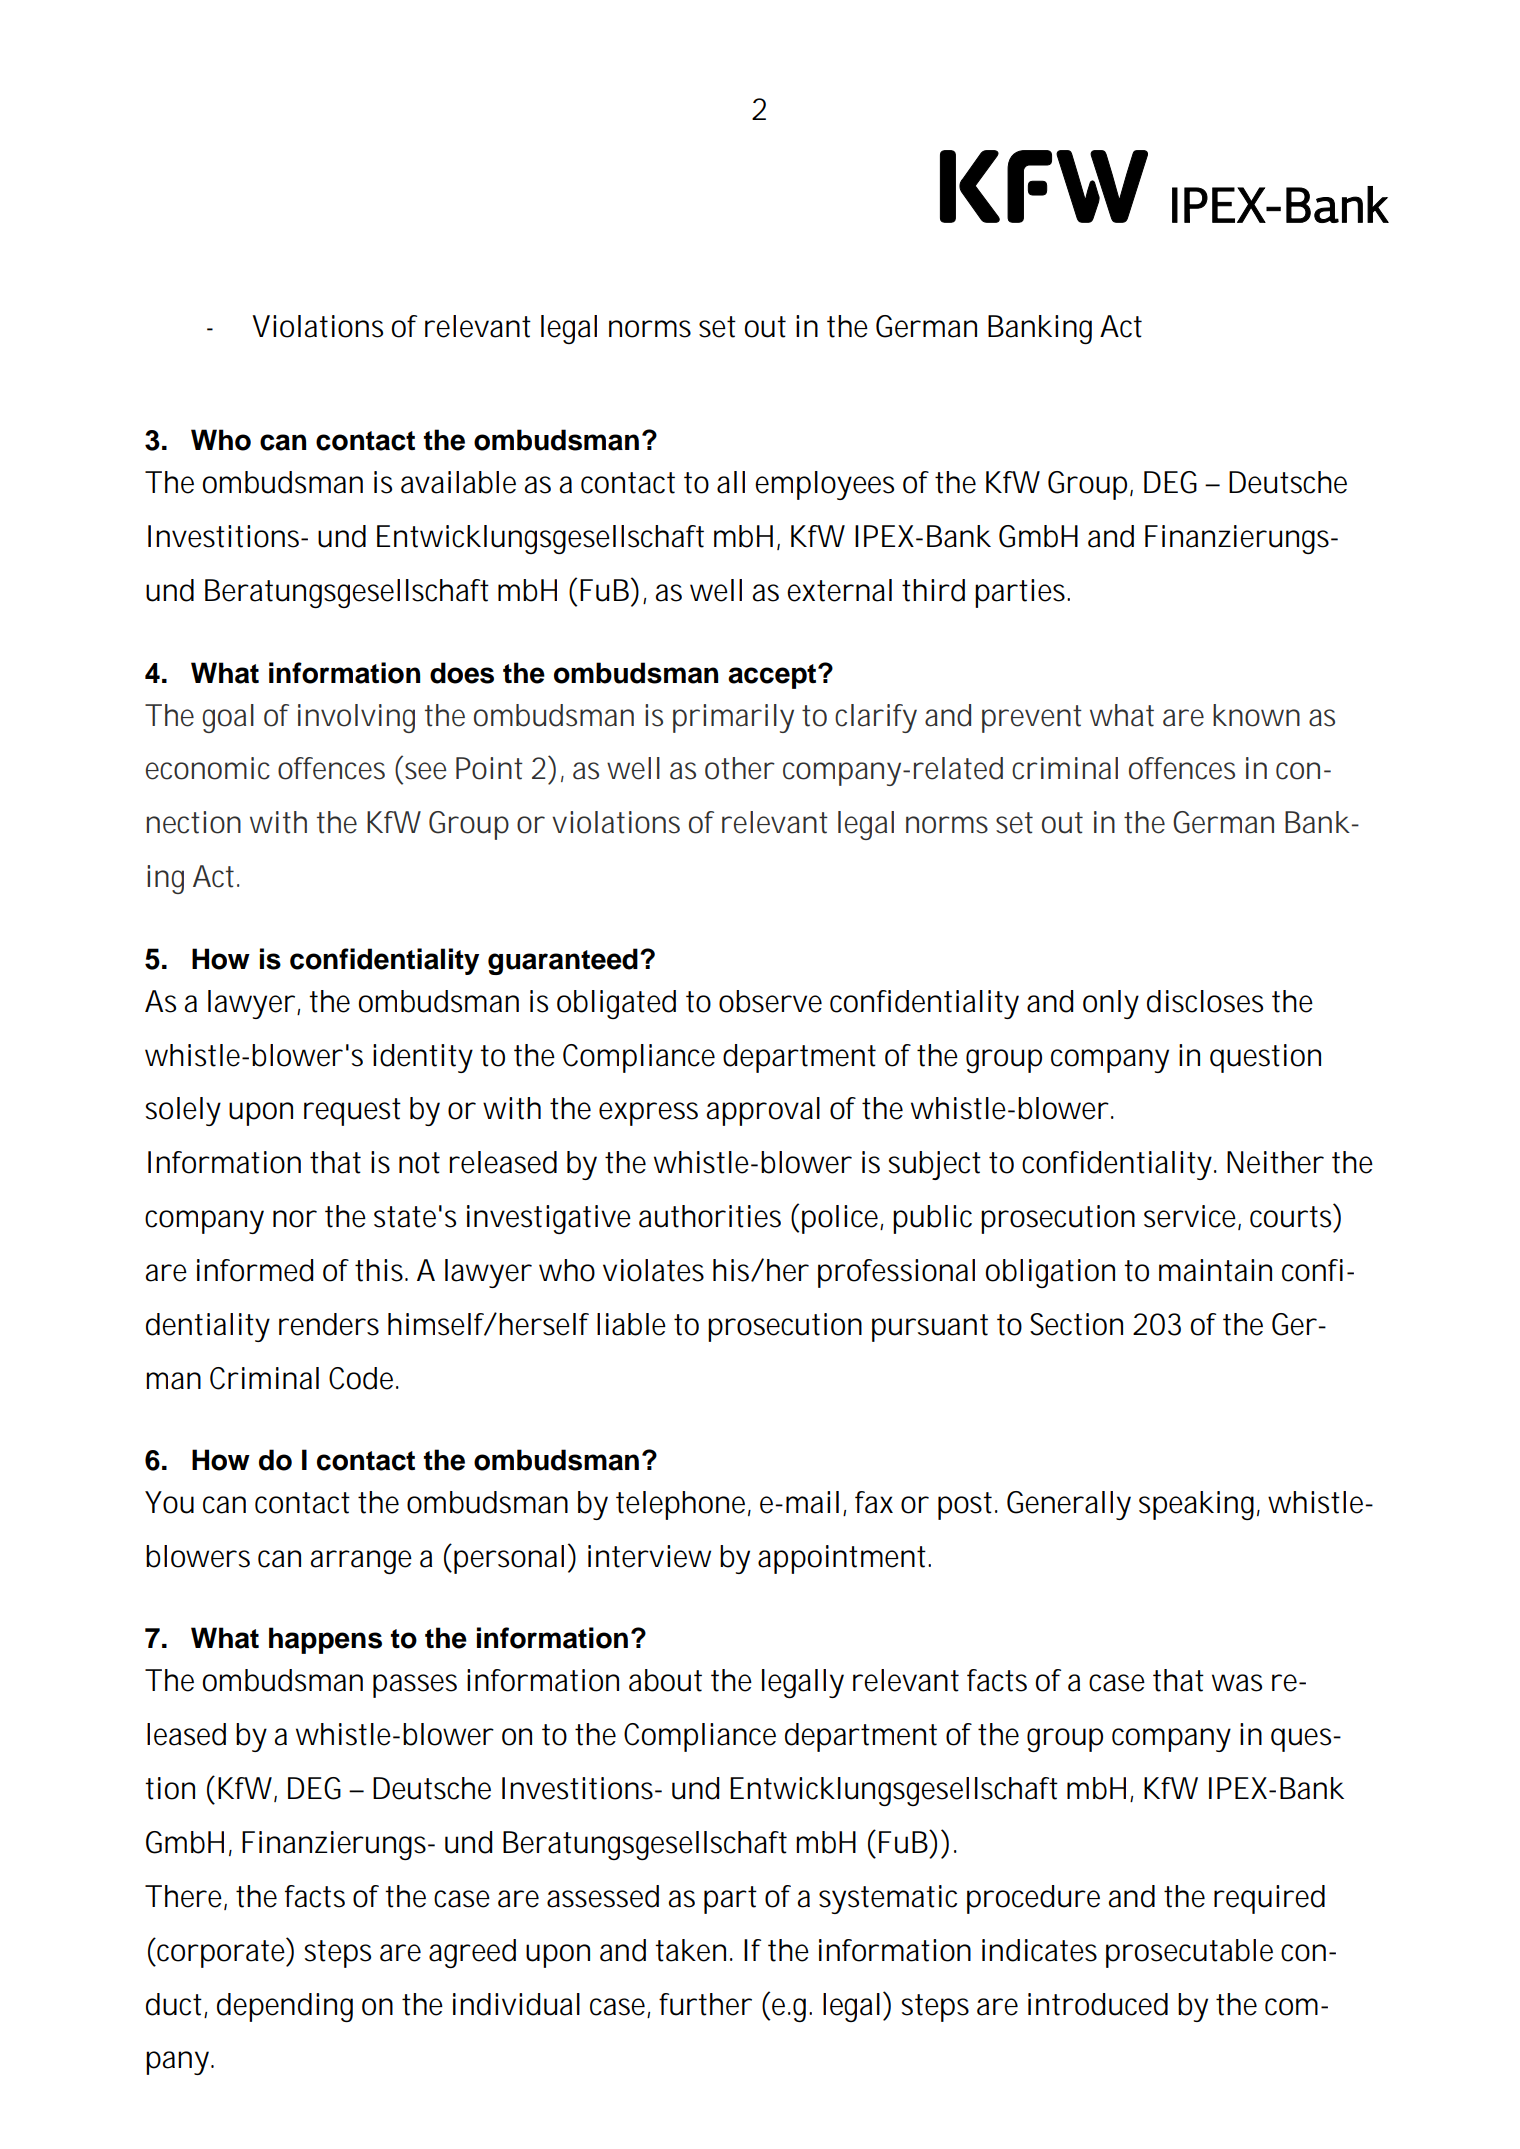 The width and height of the image is (1520, 2149). I want to click on only, so click(1111, 1004).
